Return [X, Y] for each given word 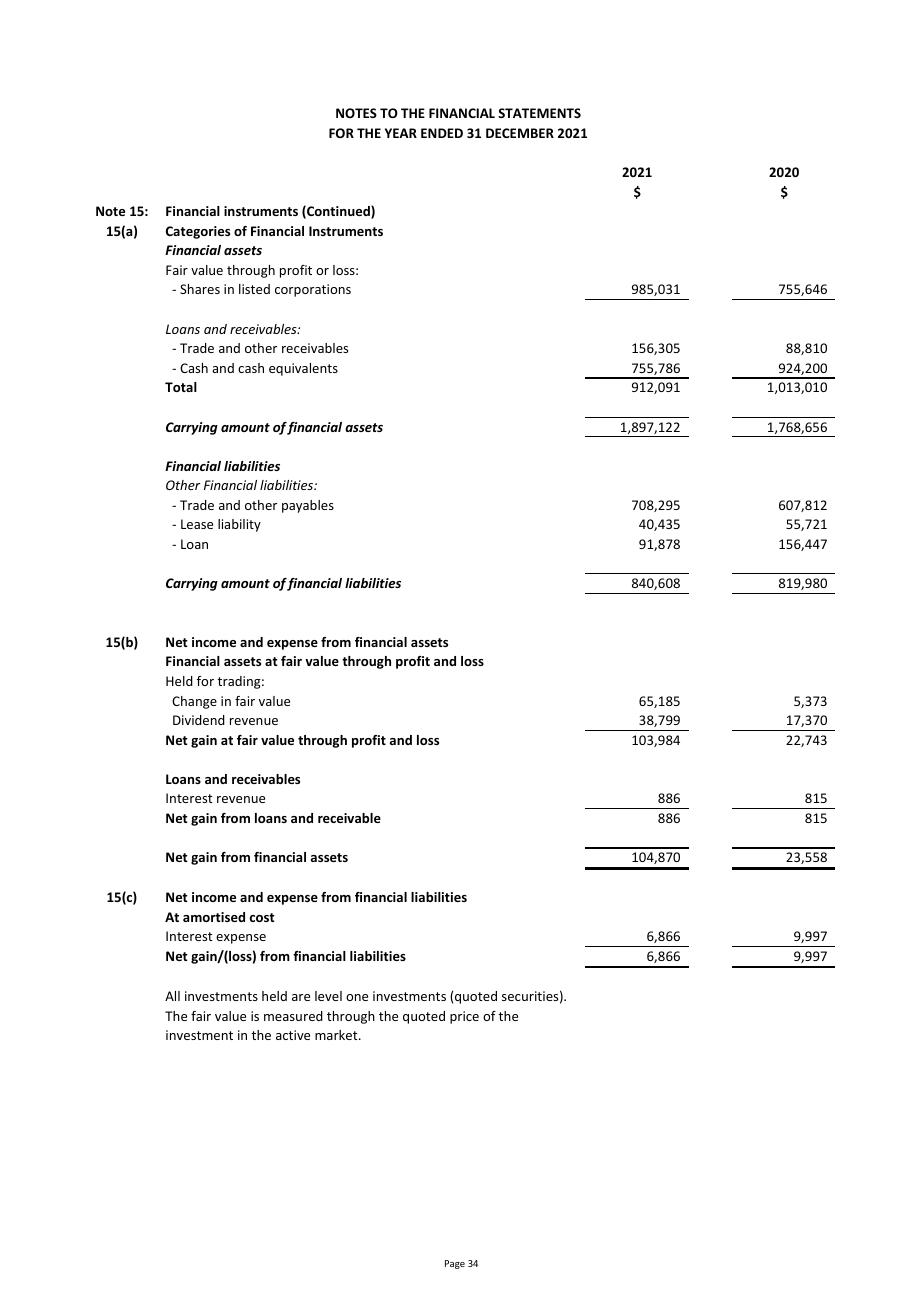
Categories [198, 232]
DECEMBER [520, 133]
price [464, 1017]
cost [262, 917]
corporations [313, 290]
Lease [197, 524]
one [357, 997]
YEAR [401, 133]
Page [455, 1264]
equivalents [303, 369]
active [293, 1035]
